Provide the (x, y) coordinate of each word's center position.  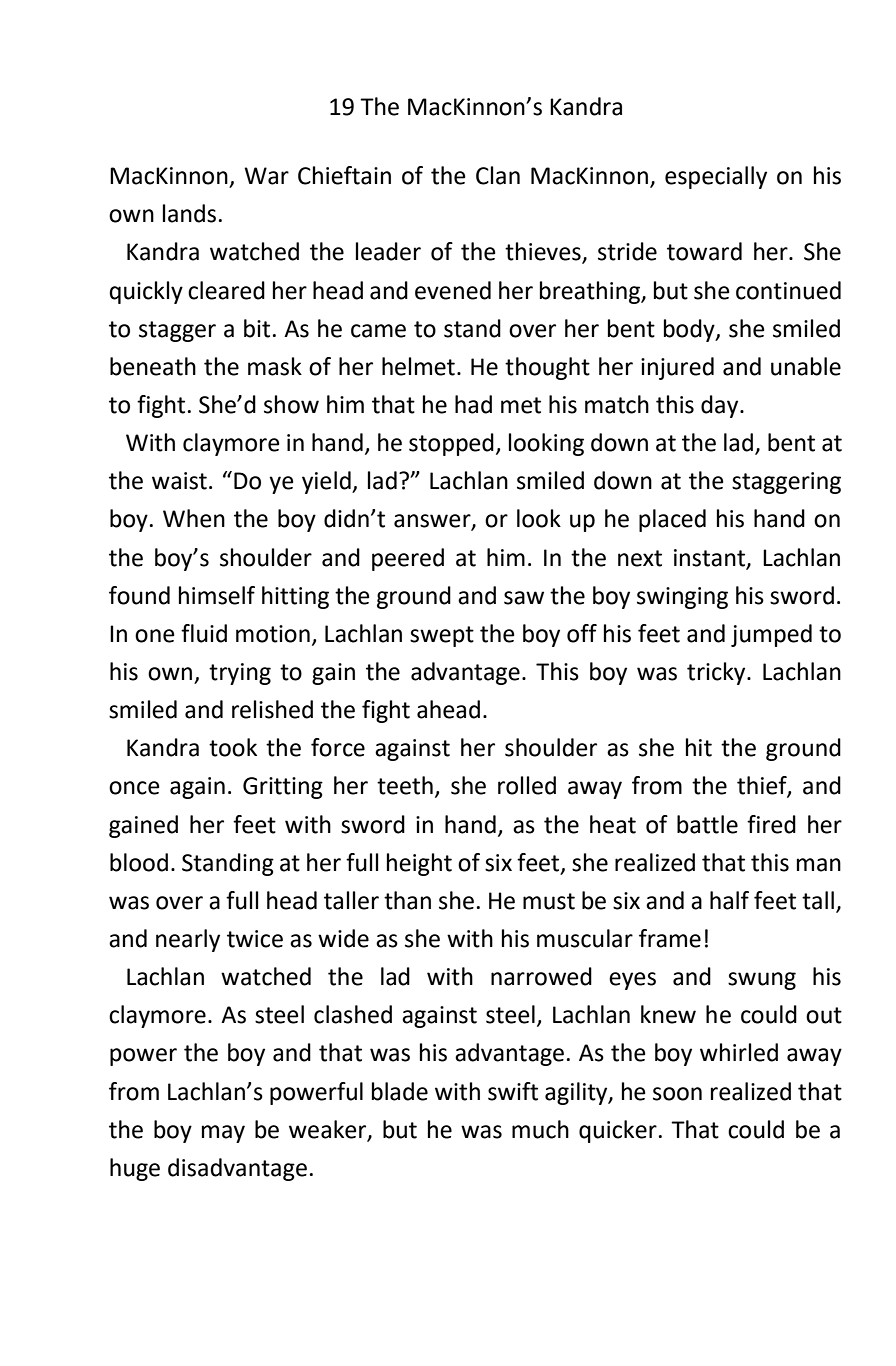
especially (716, 177)
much (540, 1129)
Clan (498, 175)
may (223, 1134)
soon (677, 1094)
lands (189, 213)
